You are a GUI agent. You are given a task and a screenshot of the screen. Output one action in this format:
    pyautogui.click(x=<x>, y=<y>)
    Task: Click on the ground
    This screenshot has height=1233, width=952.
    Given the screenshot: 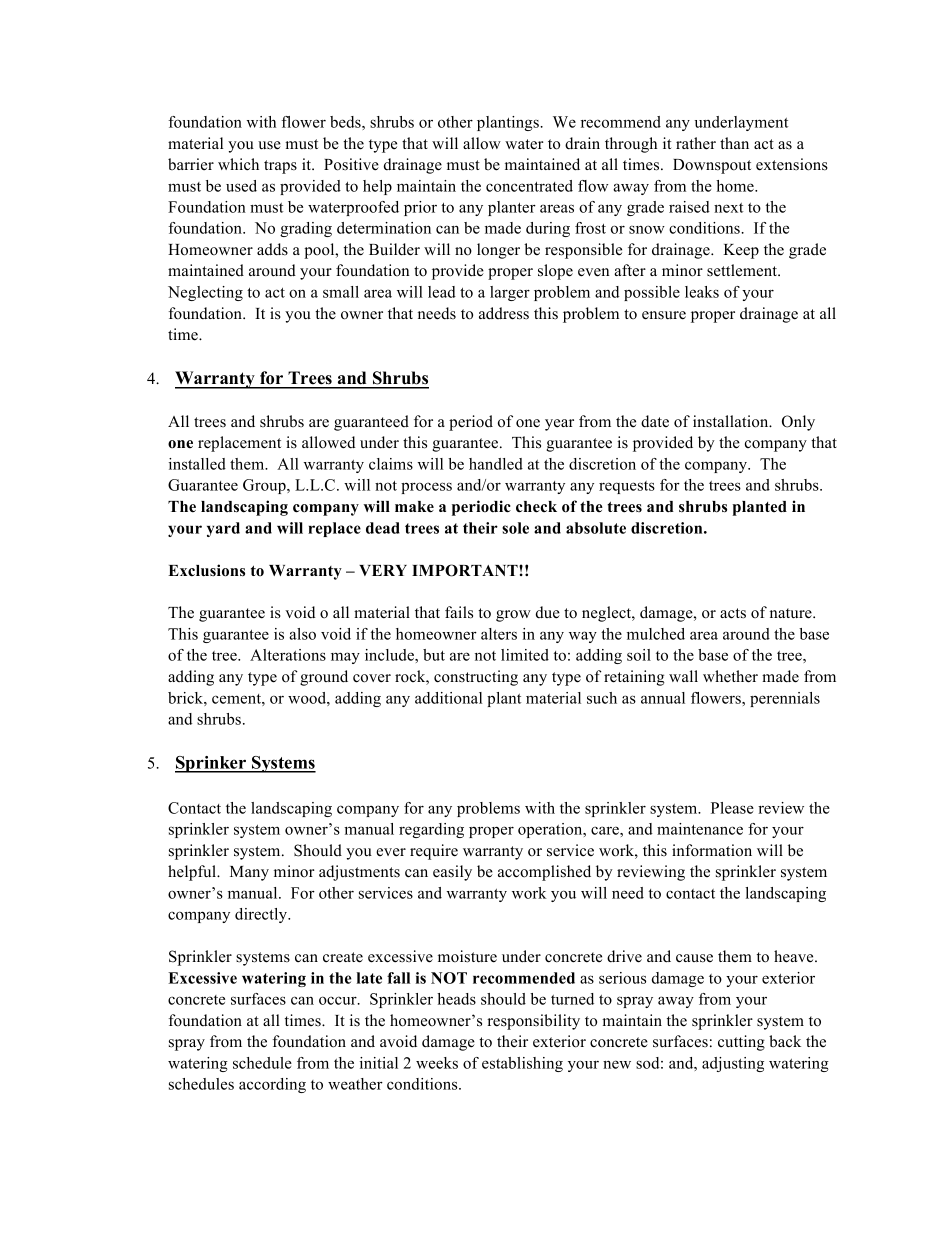 What is the action you would take?
    pyautogui.click(x=324, y=678)
